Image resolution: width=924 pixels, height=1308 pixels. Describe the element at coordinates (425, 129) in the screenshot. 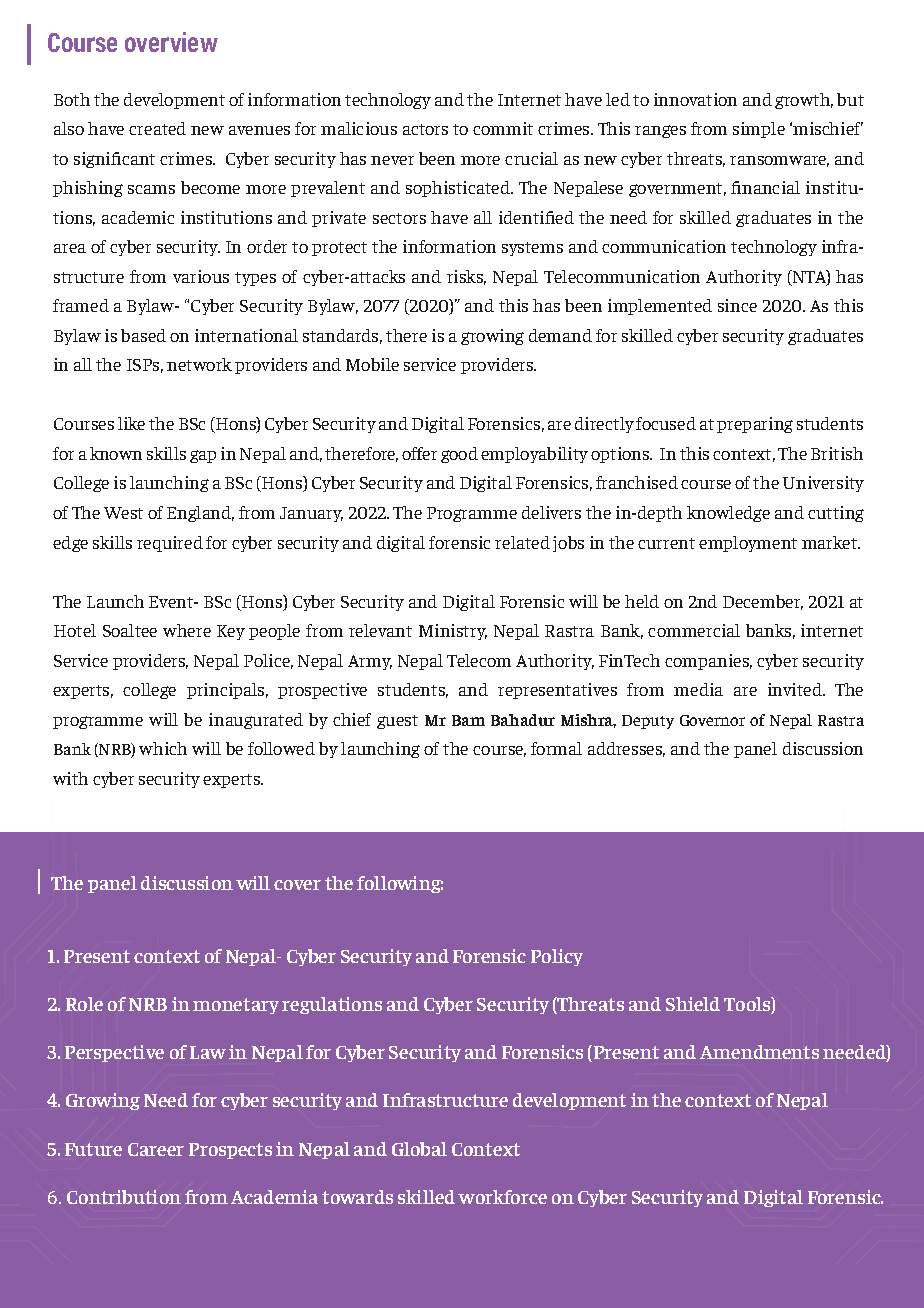

I see `actors` at that location.
